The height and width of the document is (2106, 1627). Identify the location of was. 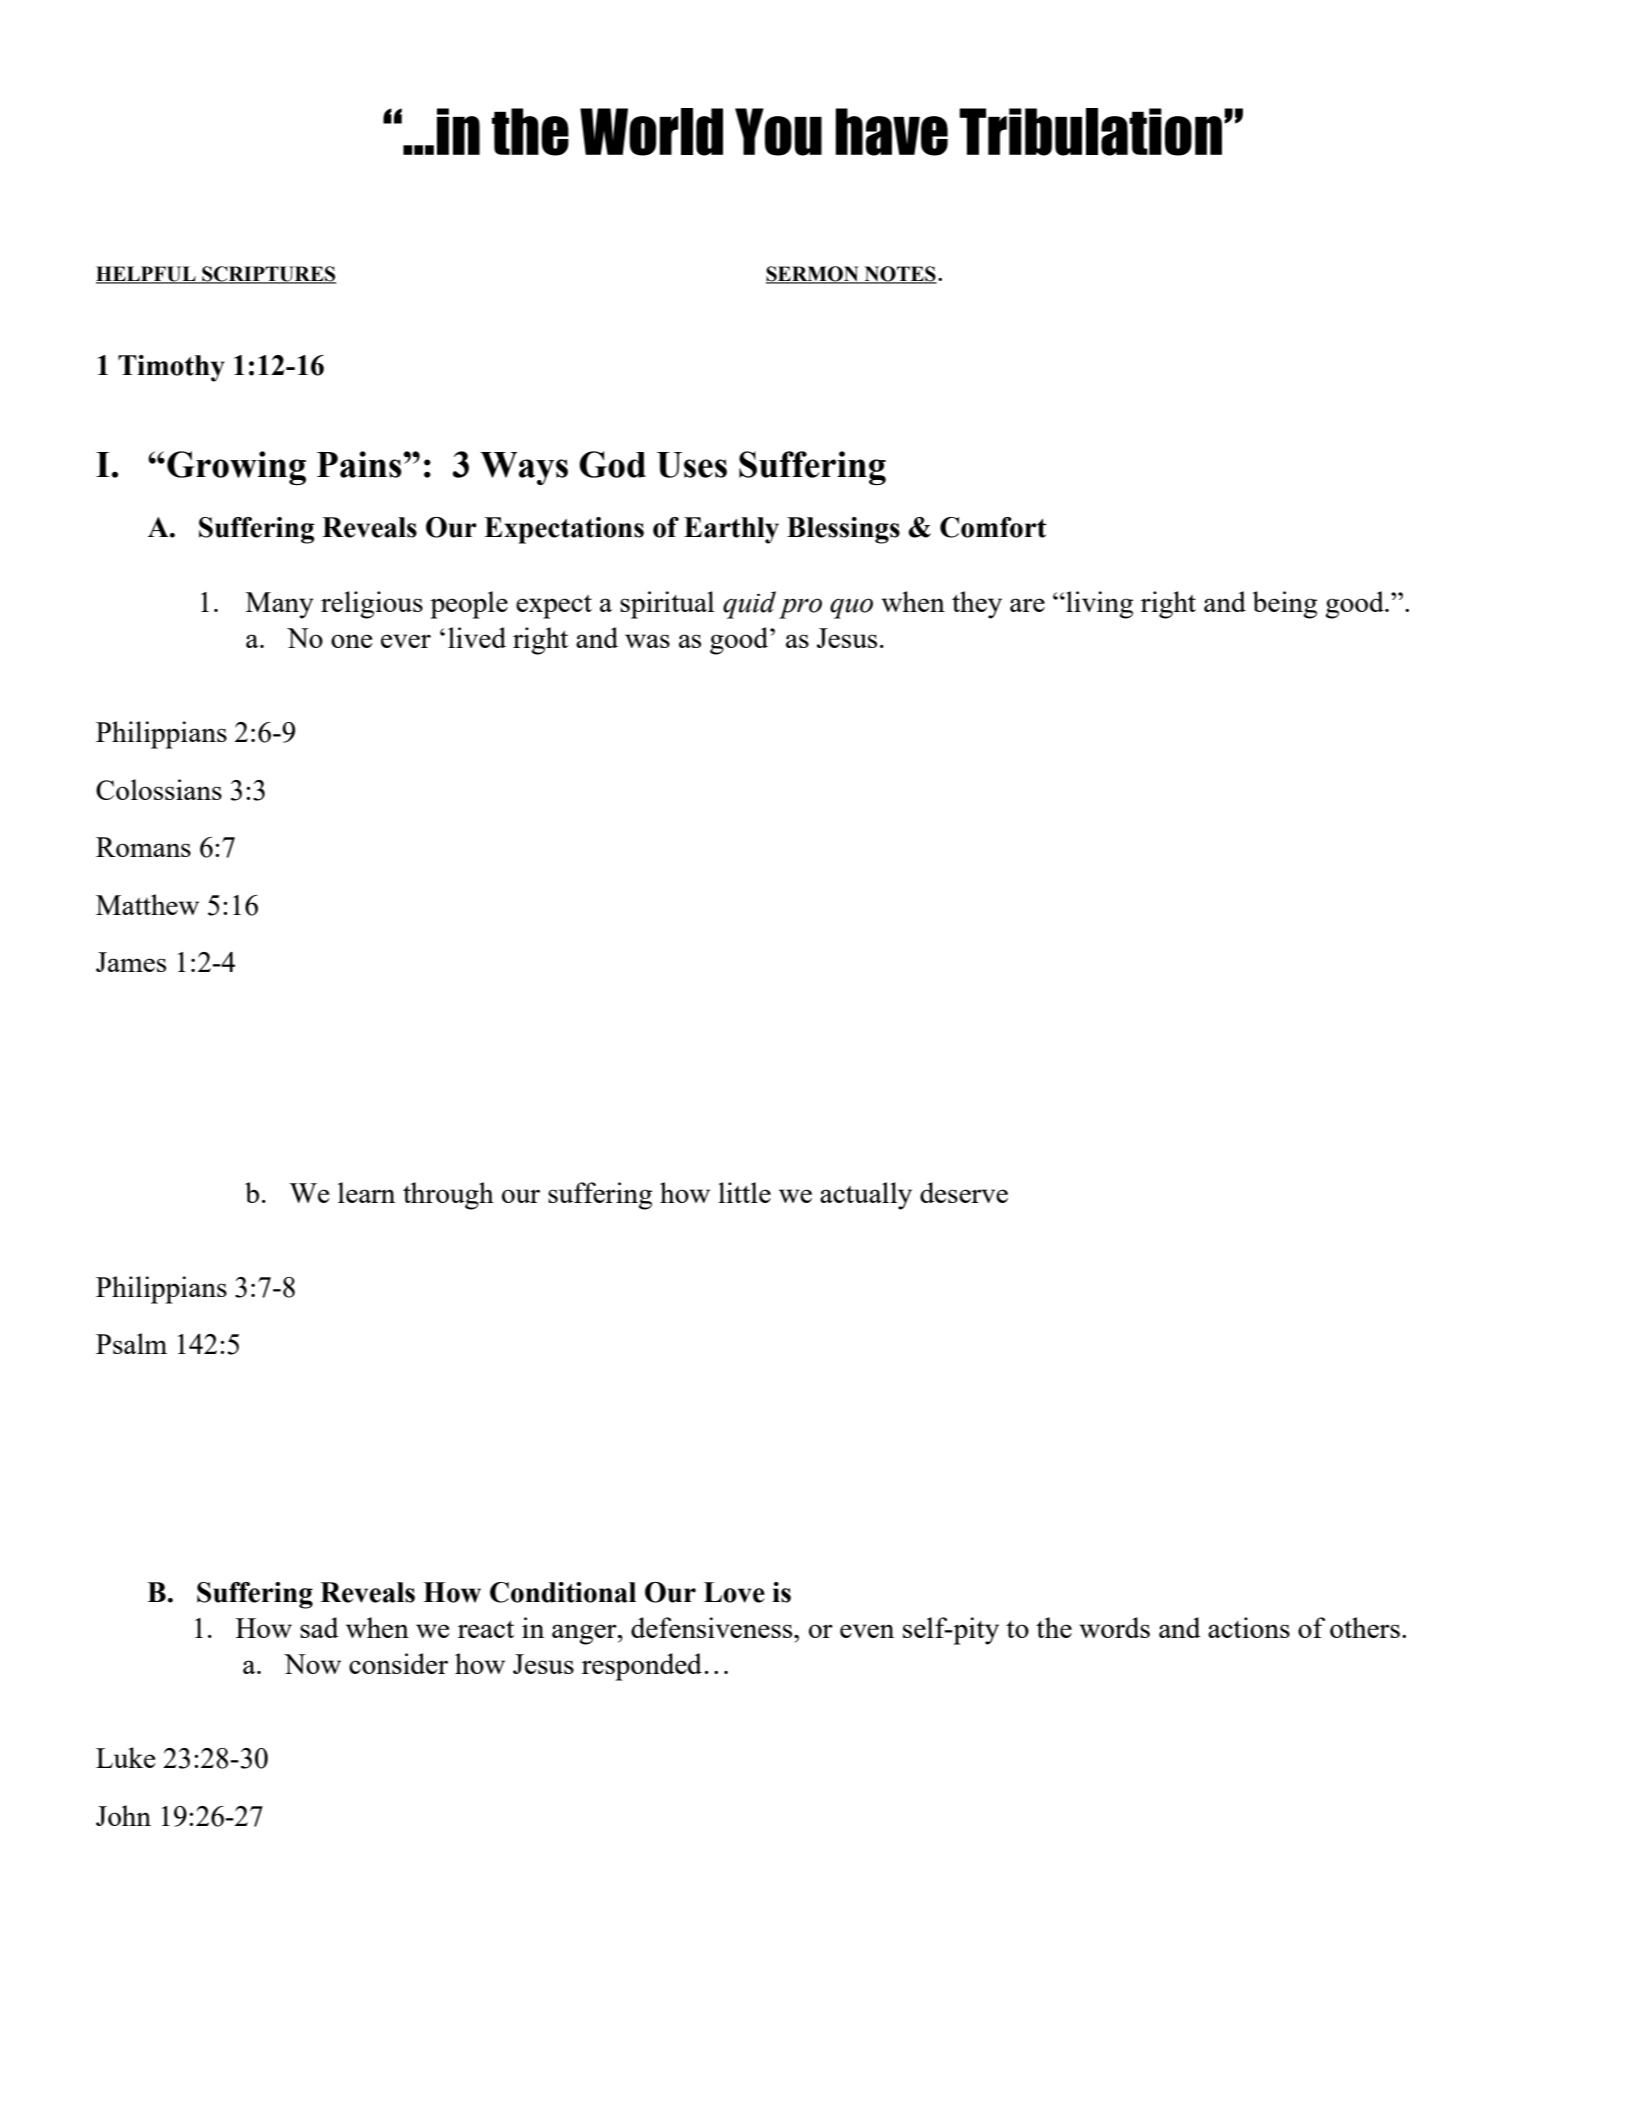
(647, 641).
